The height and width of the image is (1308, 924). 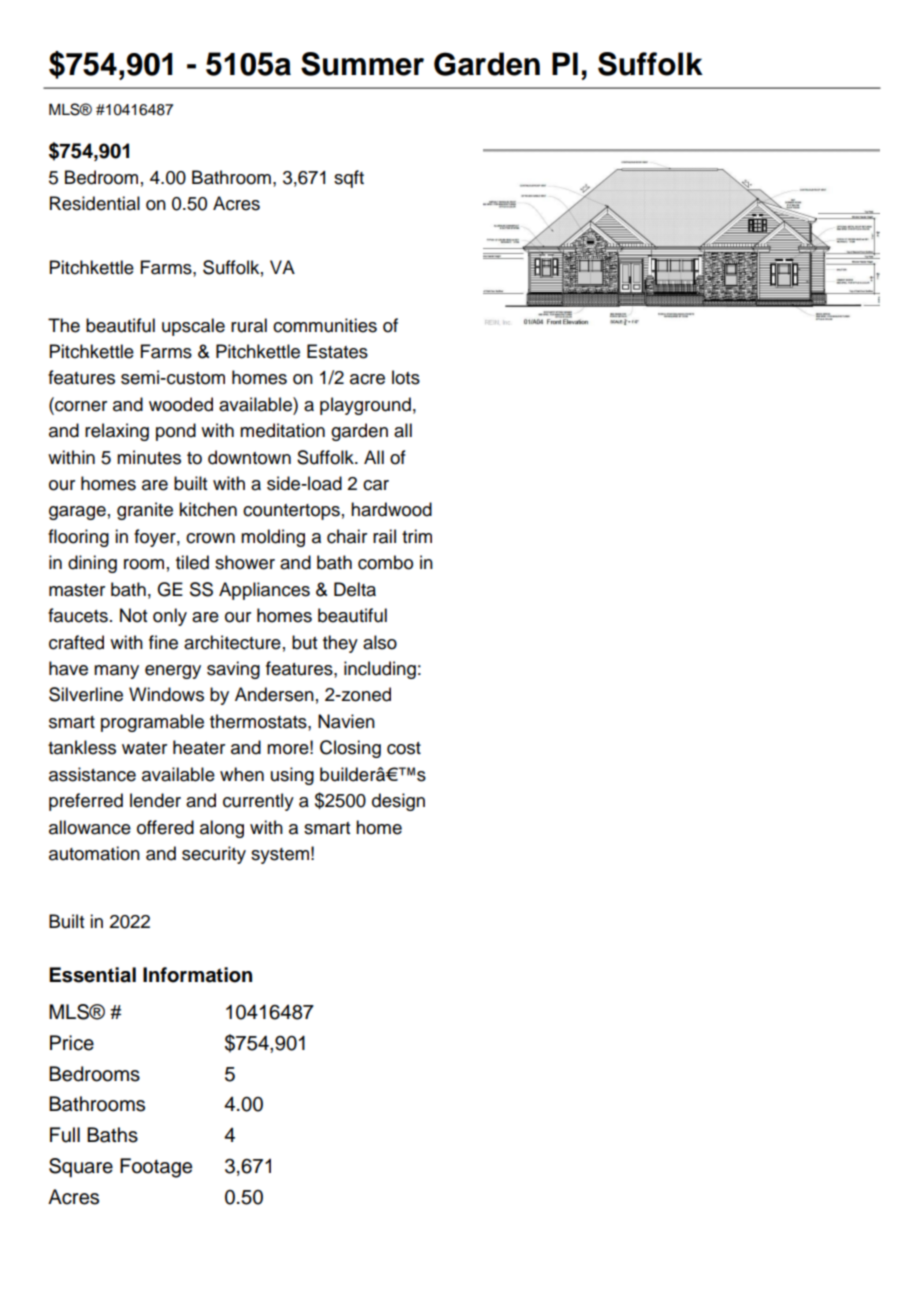 I want to click on Square, so click(x=81, y=1168).
